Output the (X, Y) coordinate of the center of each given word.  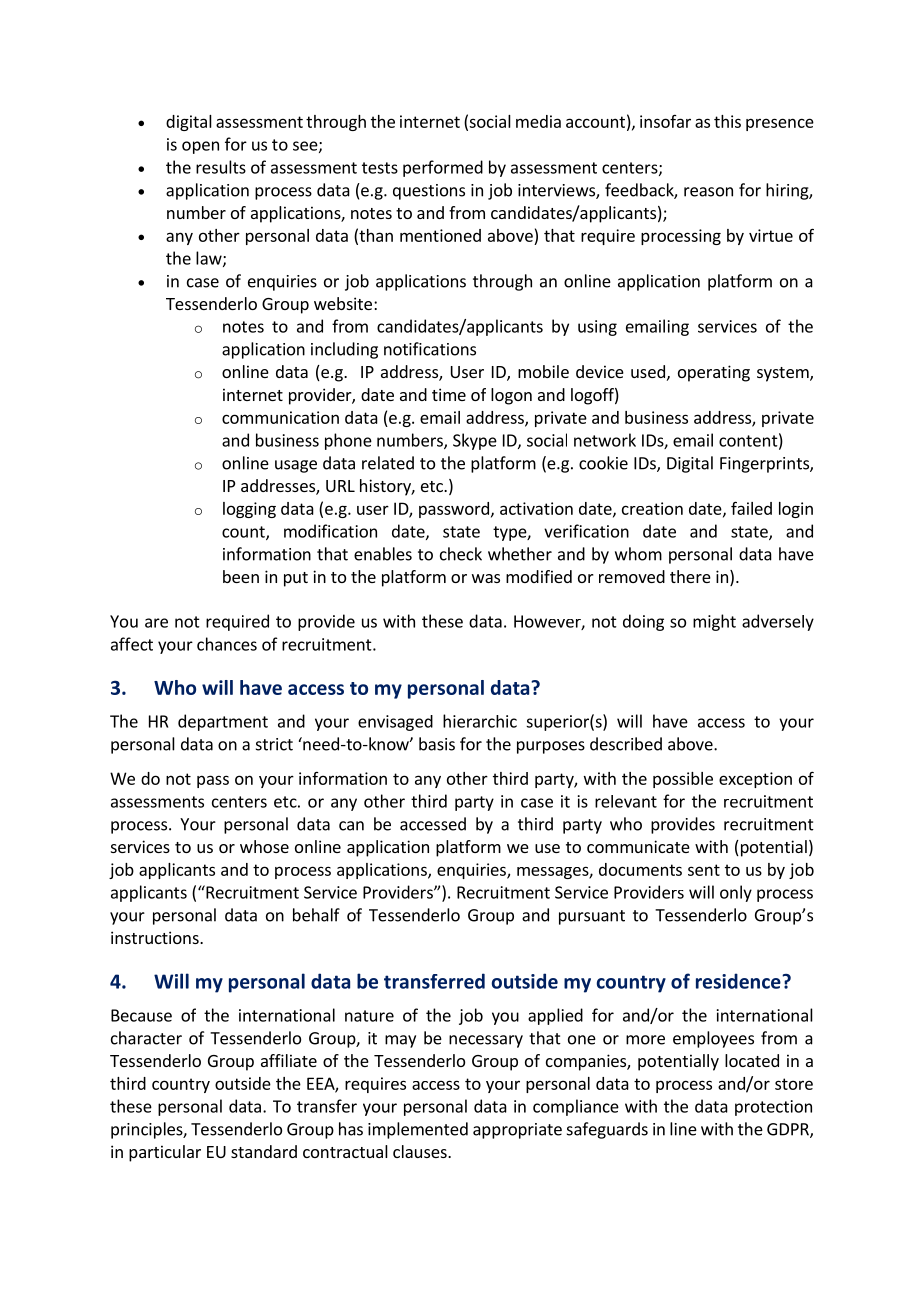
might (714, 622)
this (727, 121)
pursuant (592, 917)
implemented (418, 1130)
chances (227, 644)
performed (443, 168)
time (449, 394)
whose (264, 846)
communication (280, 417)
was (486, 578)
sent (704, 870)
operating (714, 373)
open (200, 147)
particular (165, 1153)
